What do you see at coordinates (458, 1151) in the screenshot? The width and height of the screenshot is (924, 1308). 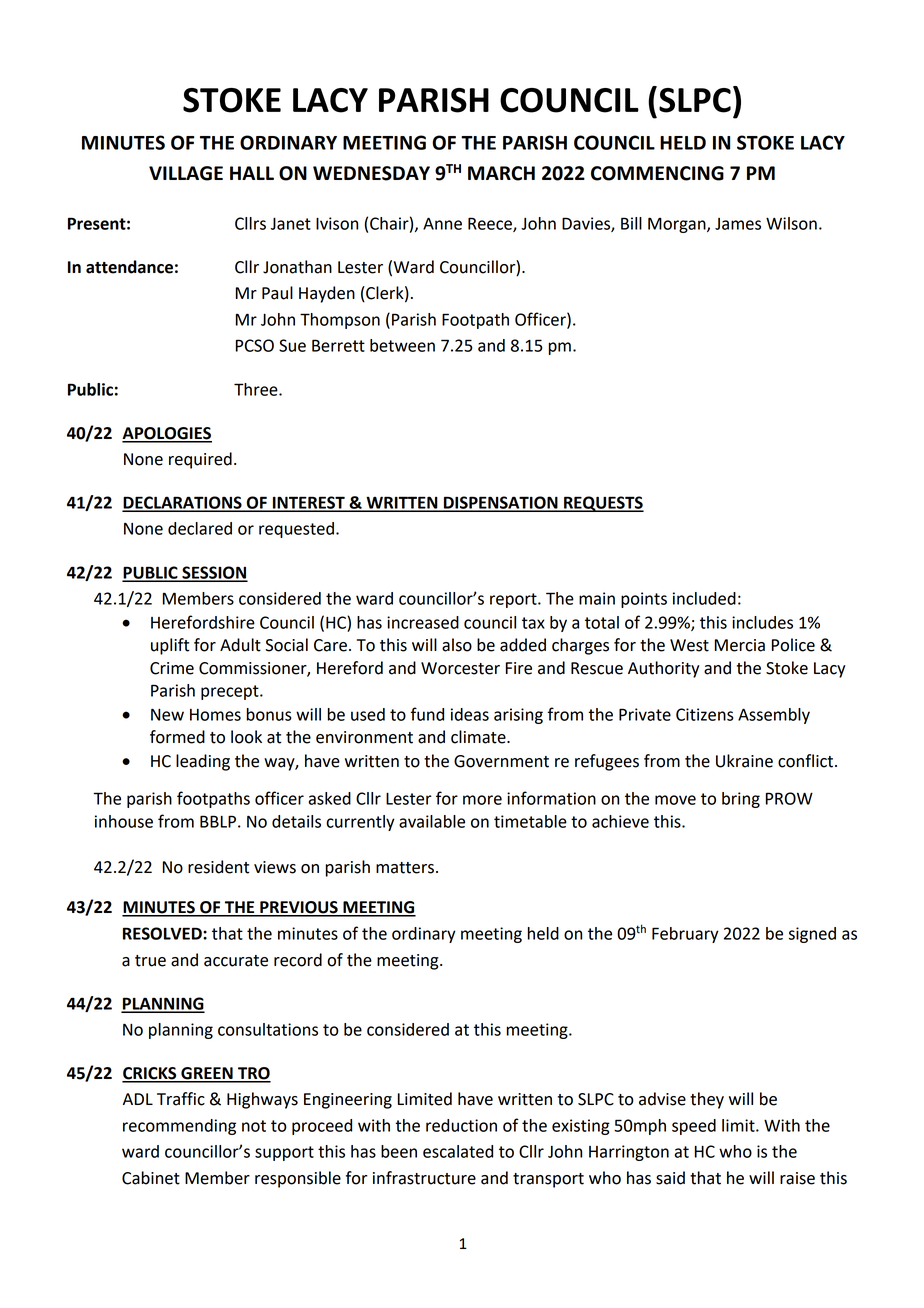 I see `escalated` at bounding box center [458, 1151].
